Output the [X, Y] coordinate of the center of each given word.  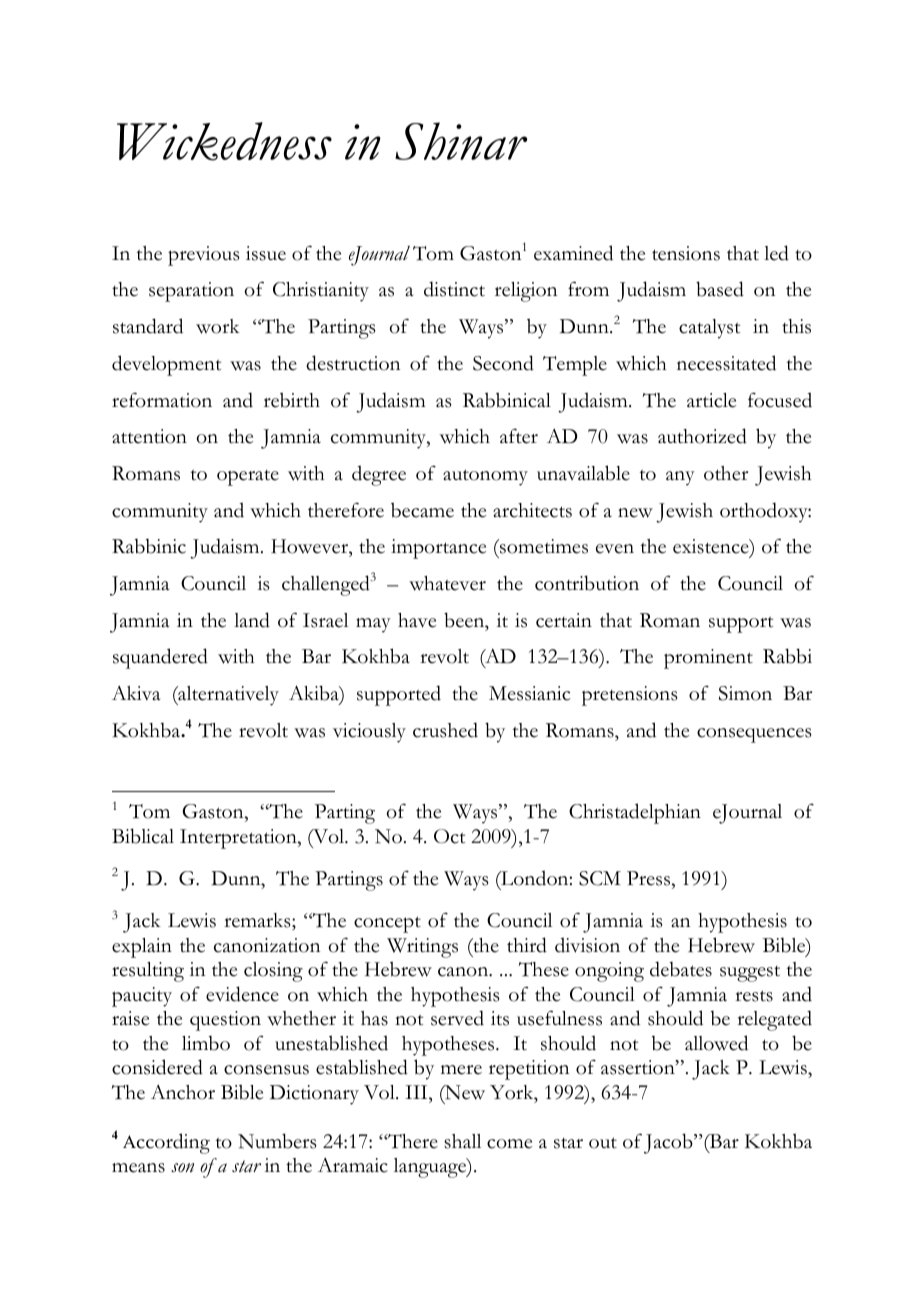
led [776, 253]
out [603, 1143]
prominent [708, 659]
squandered [160, 658]
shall [462, 1141]
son [182, 1168]
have [417, 620]
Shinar [461, 141]
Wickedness [224, 141]
